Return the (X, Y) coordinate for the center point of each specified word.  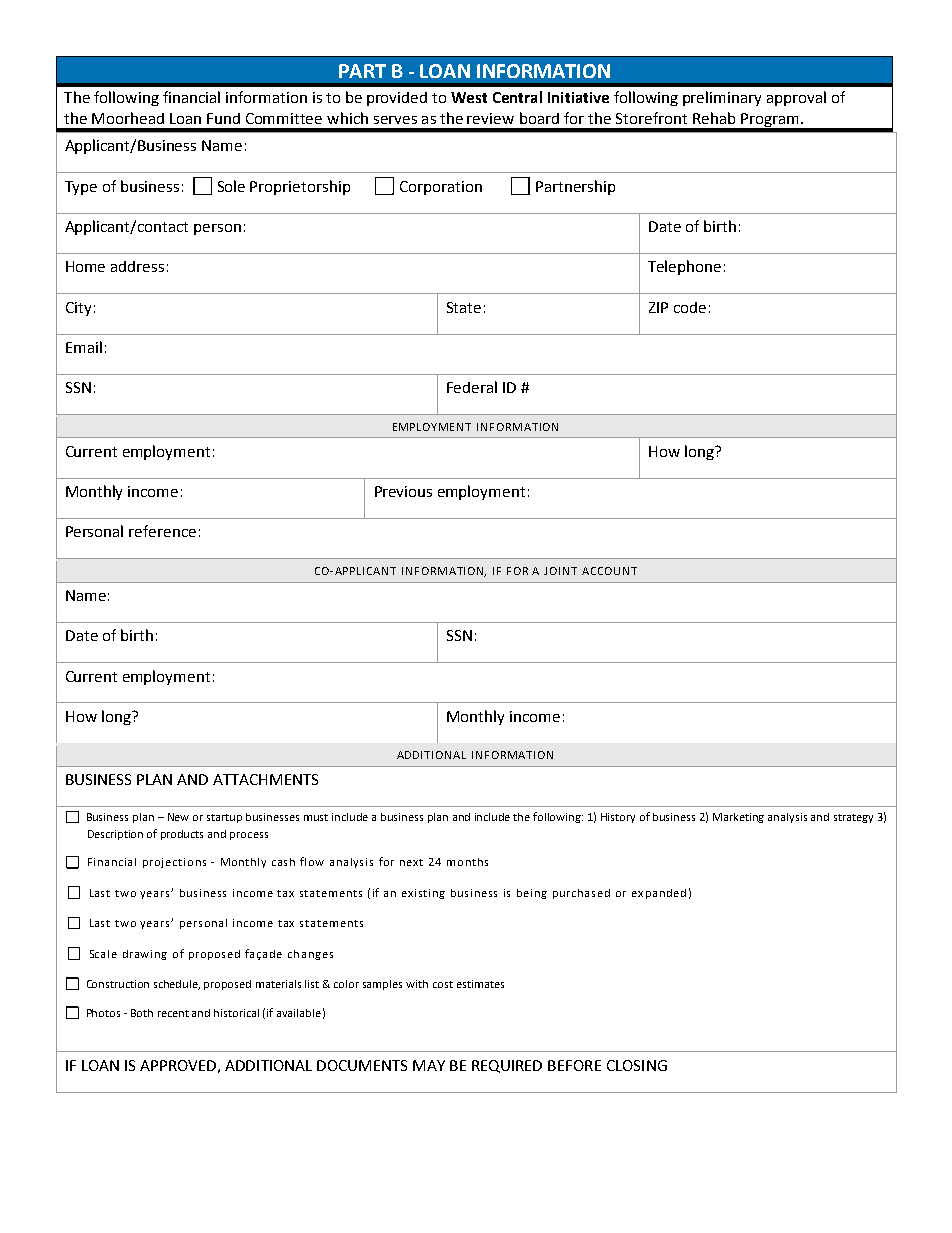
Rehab (714, 118)
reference (162, 531)
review (490, 118)
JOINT (560, 571)
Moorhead (128, 118)
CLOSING (637, 1065)
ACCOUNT (609, 571)
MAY (429, 1065)
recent (173, 1013)
